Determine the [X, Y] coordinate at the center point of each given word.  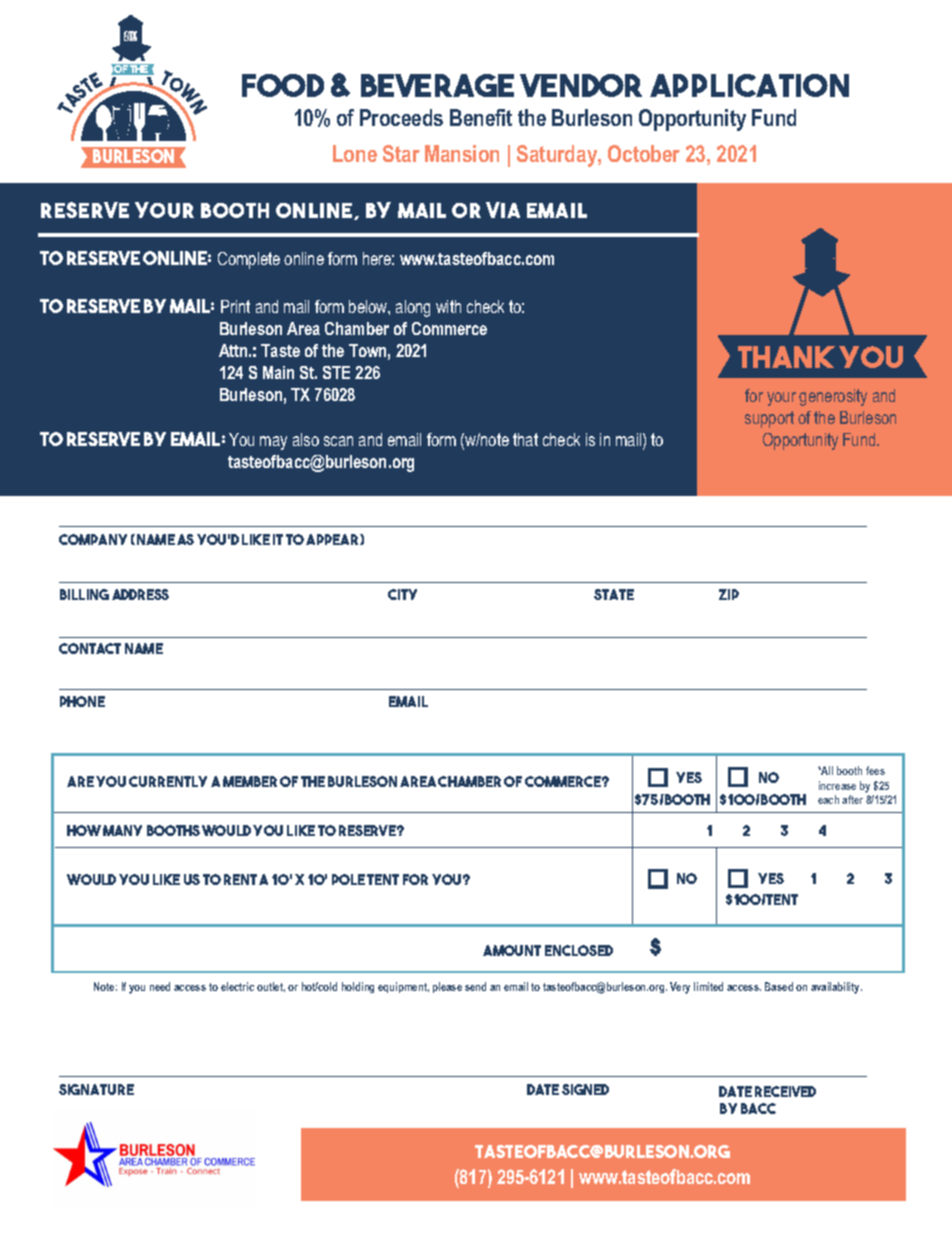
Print [235, 306]
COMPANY [93, 539]
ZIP [729, 594]
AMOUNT [512, 950]
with [448, 306]
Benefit [481, 117]
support [769, 419]
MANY [122, 830]
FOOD [283, 85]
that [525, 439]
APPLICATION [749, 85]
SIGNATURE [96, 1089]
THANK [786, 357]
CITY [402, 594]
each [828, 799]
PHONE [82, 701]
